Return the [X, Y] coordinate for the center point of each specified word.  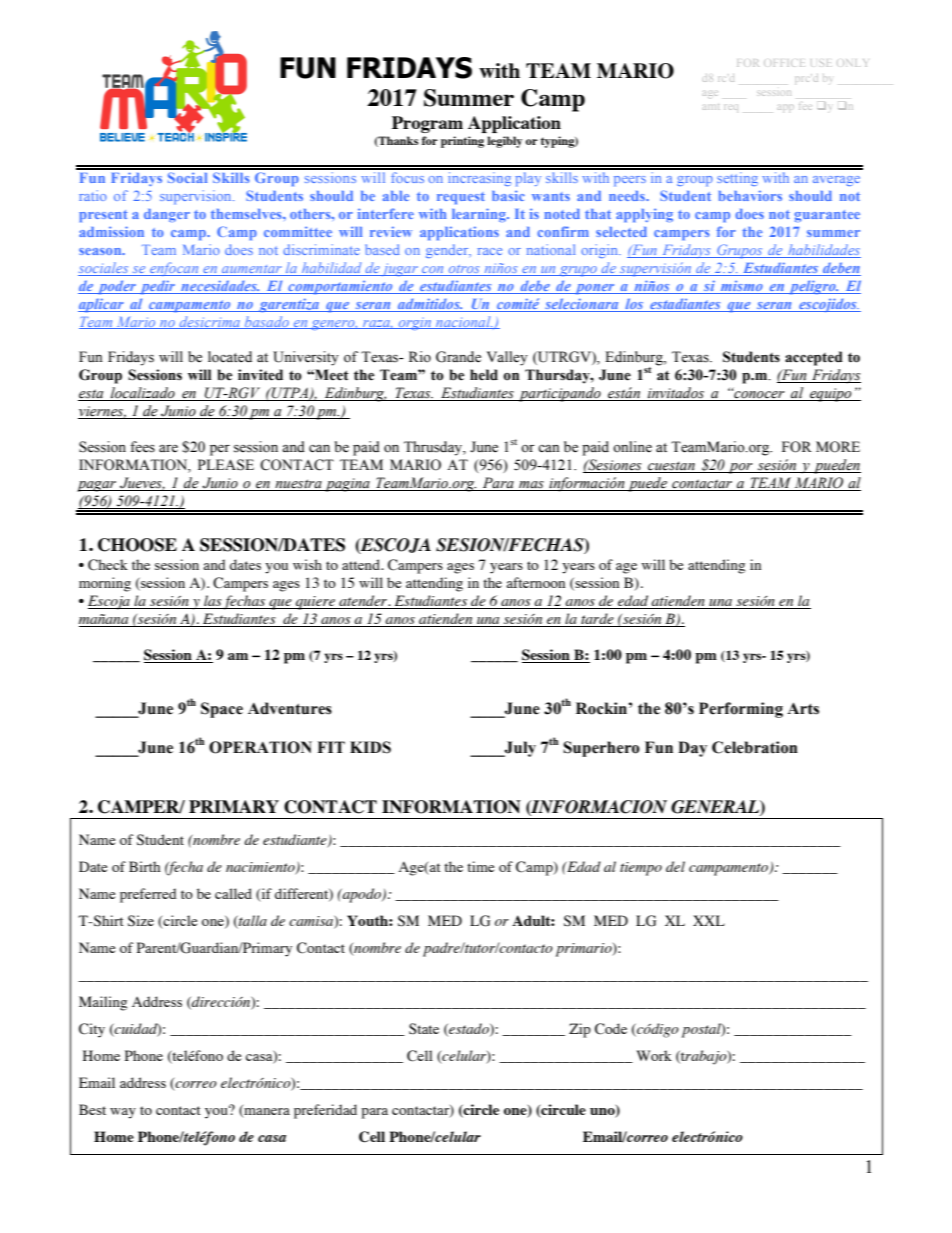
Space [222, 710]
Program [427, 124]
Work [654, 1055]
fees [142, 447]
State [424, 1029]
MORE [838, 447]
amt [711, 107]
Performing [741, 710]
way [123, 1113]
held [484, 375]
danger [167, 215]
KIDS [370, 747]
